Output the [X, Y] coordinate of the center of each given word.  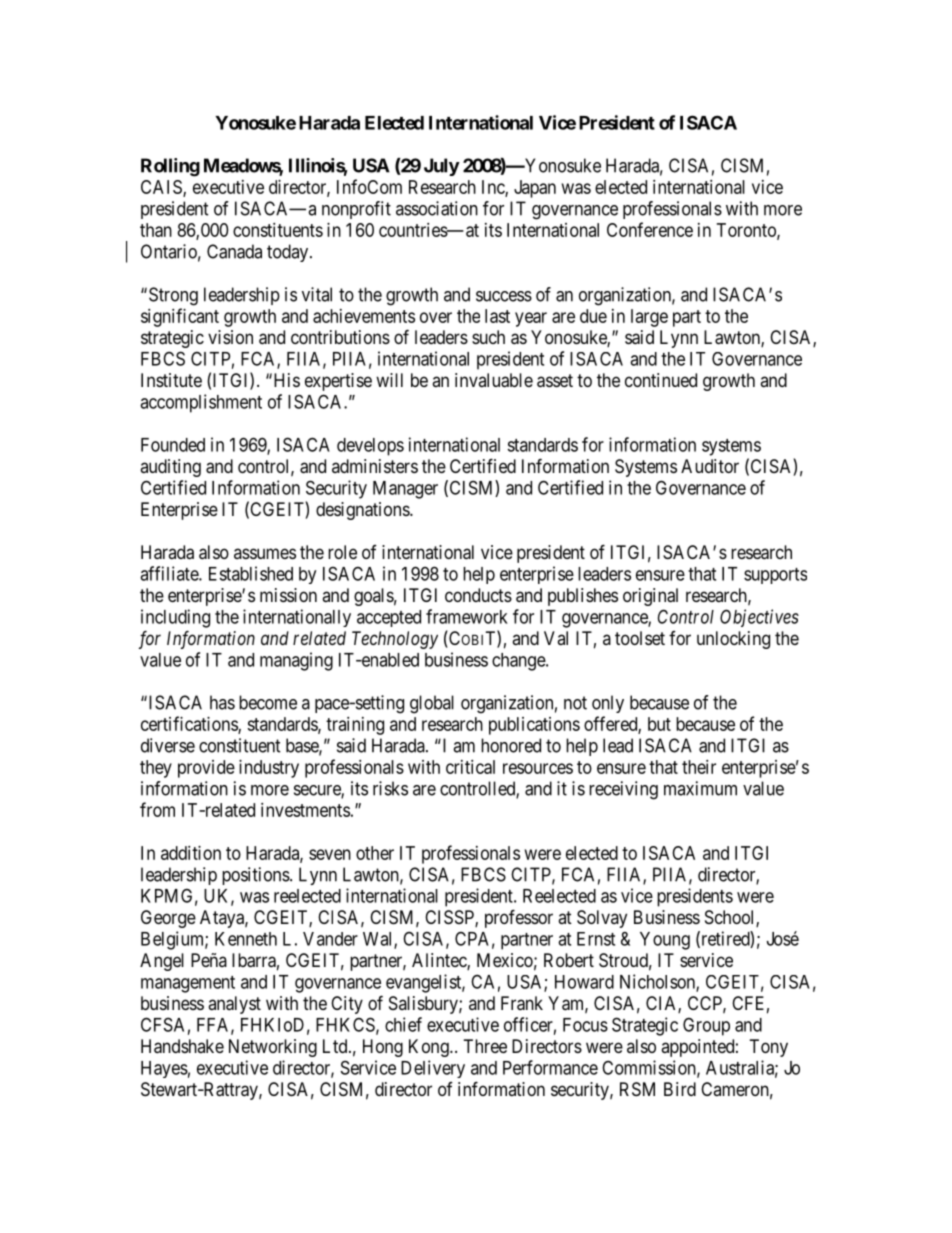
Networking [273, 1048]
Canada [234, 251]
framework [467, 616]
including [175, 618]
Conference [650, 229]
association [437, 208]
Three [485, 1046]
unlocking [733, 640]
